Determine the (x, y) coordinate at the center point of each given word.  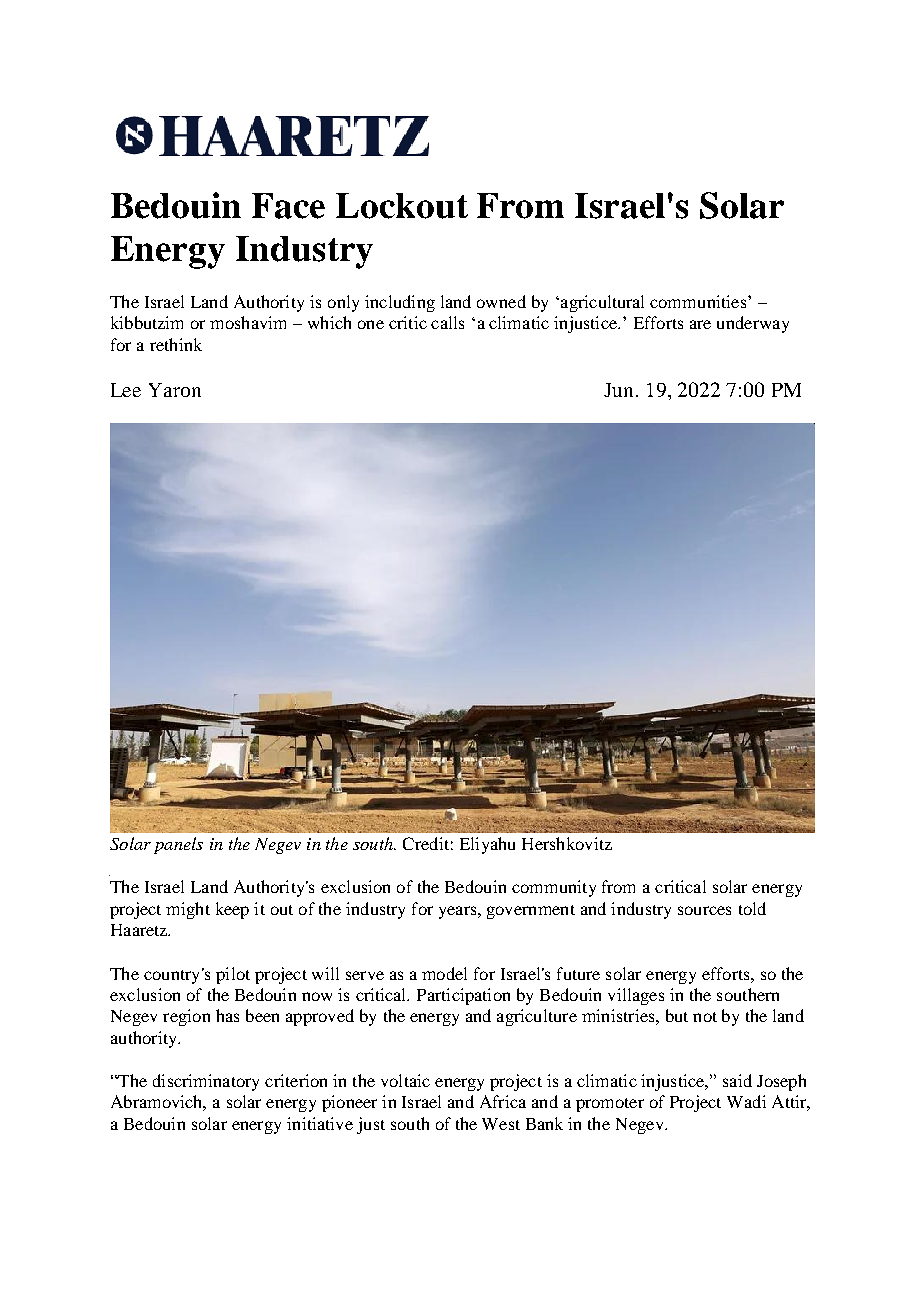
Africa (503, 1101)
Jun (618, 390)
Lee (126, 390)
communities (699, 301)
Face (288, 206)
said (737, 1080)
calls (447, 322)
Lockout (402, 206)
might (188, 910)
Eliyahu (487, 845)
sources (704, 910)
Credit (426, 843)
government (531, 912)
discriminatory (206, 1082)
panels (178, 845)
